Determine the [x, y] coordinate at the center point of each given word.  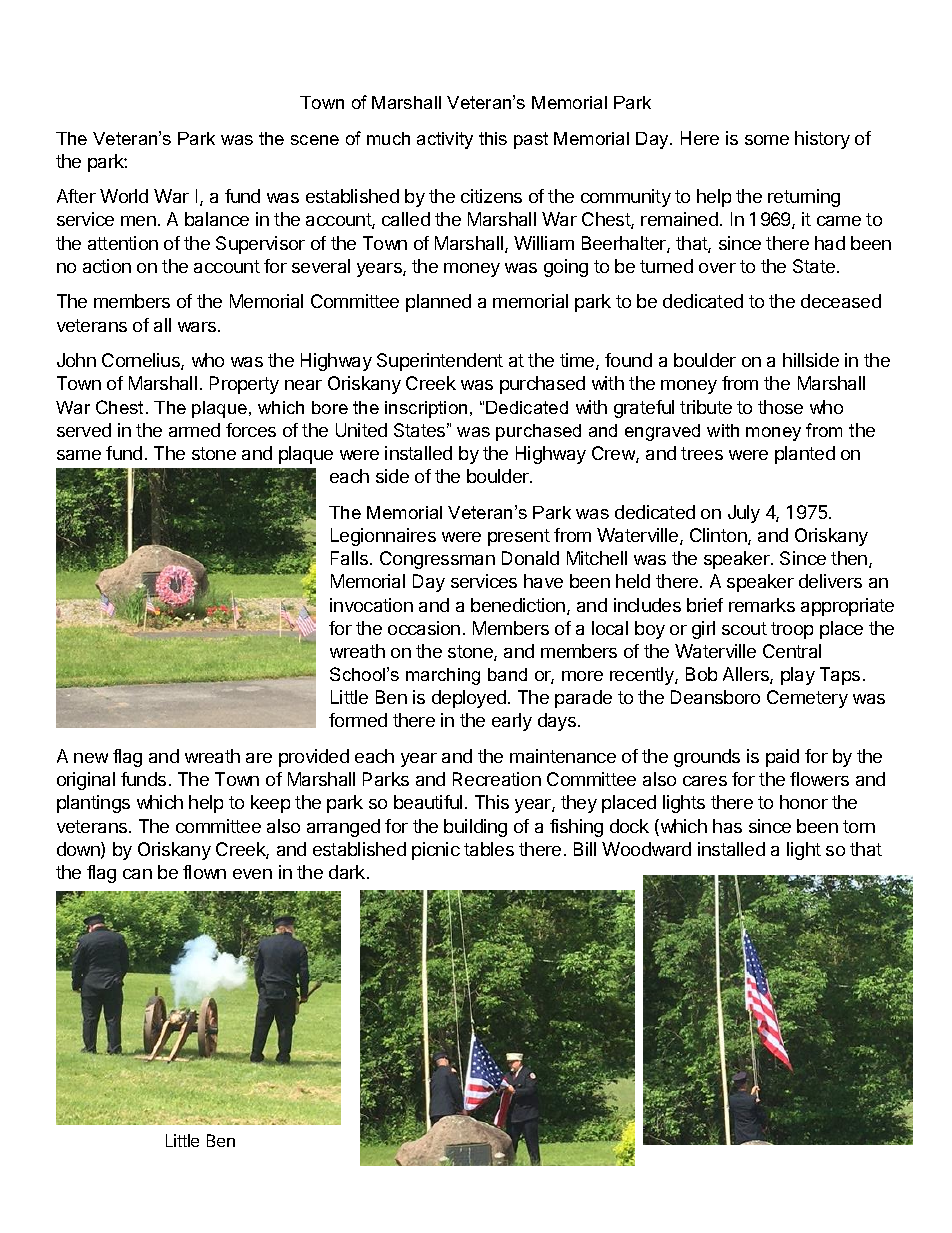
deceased [841, 301]
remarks [762, 605]
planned [438, 303]
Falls [351, 558]
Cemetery [807, 699]
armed [194, 430]
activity [445, 140]
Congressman [437, 560]
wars [198, 327]
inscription [426, 409]
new [91, 758]
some [767, 140]
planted [805, 455]
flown [204, 872]
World [124, 196]
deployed [469, 699]
